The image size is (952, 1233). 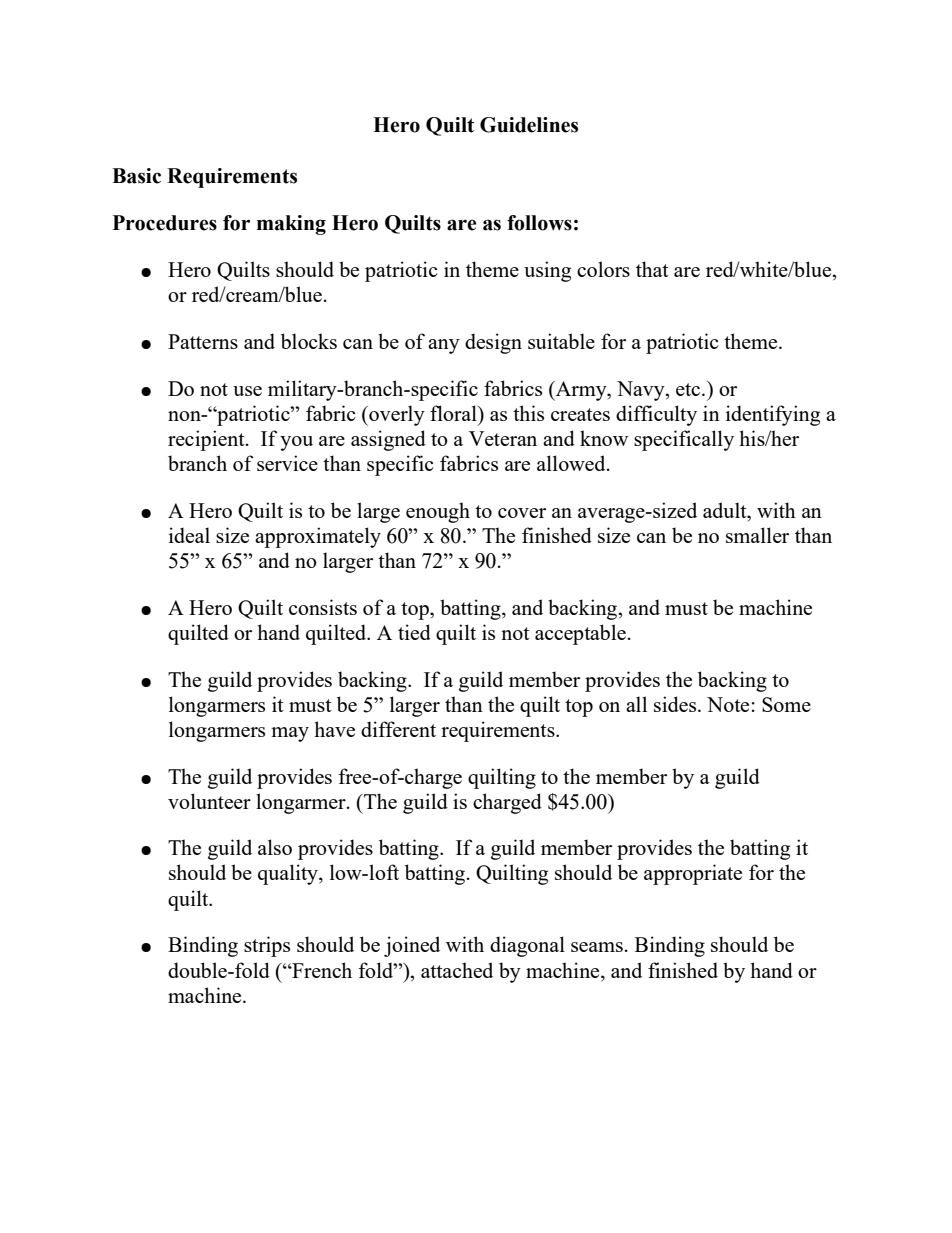 What do you see at coordinates (529, 125) in the screenshot?
I see `Guidelines` at bounding box center [529, 125].
